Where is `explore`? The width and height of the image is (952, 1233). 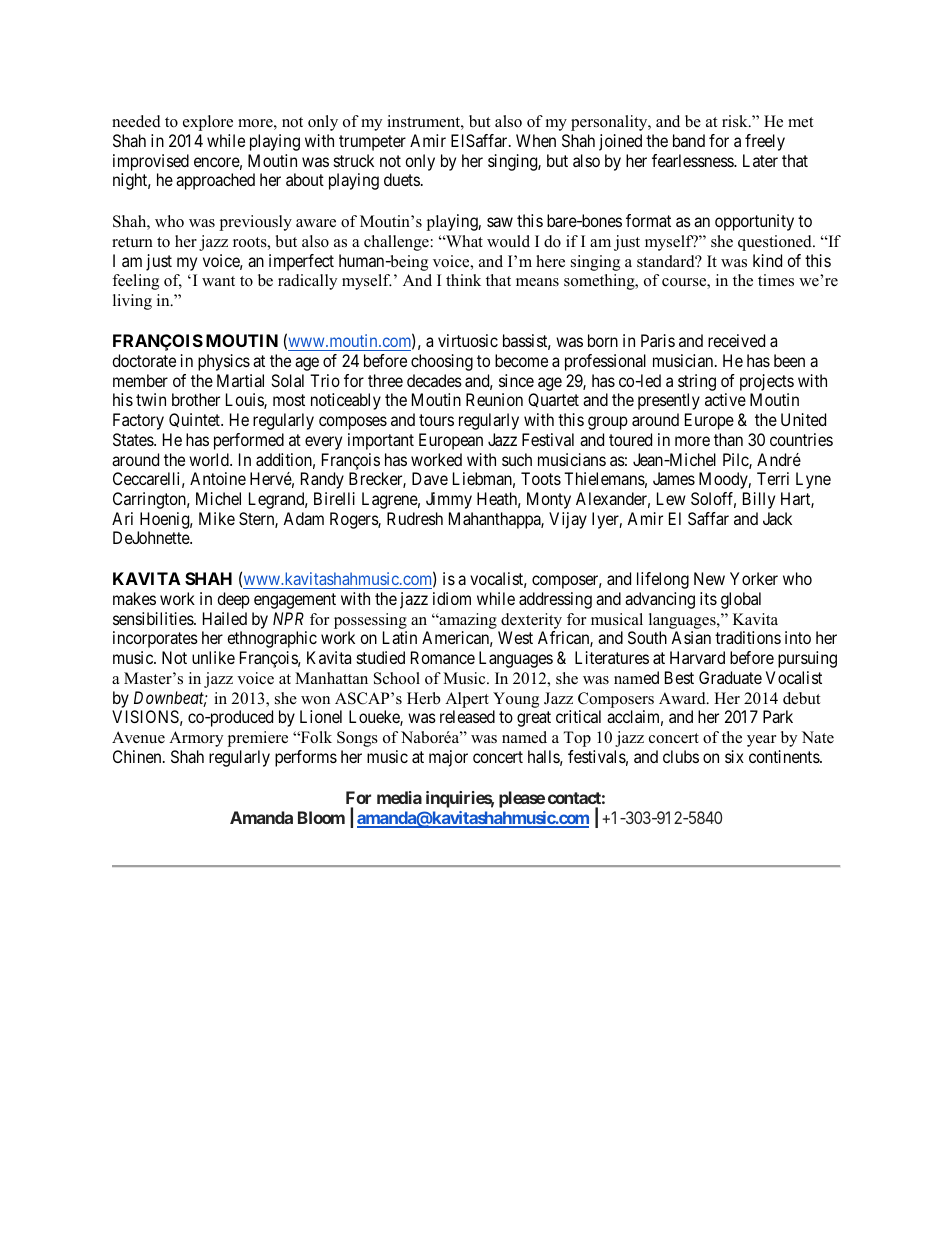 explore is located at coordinates (208, 123).
